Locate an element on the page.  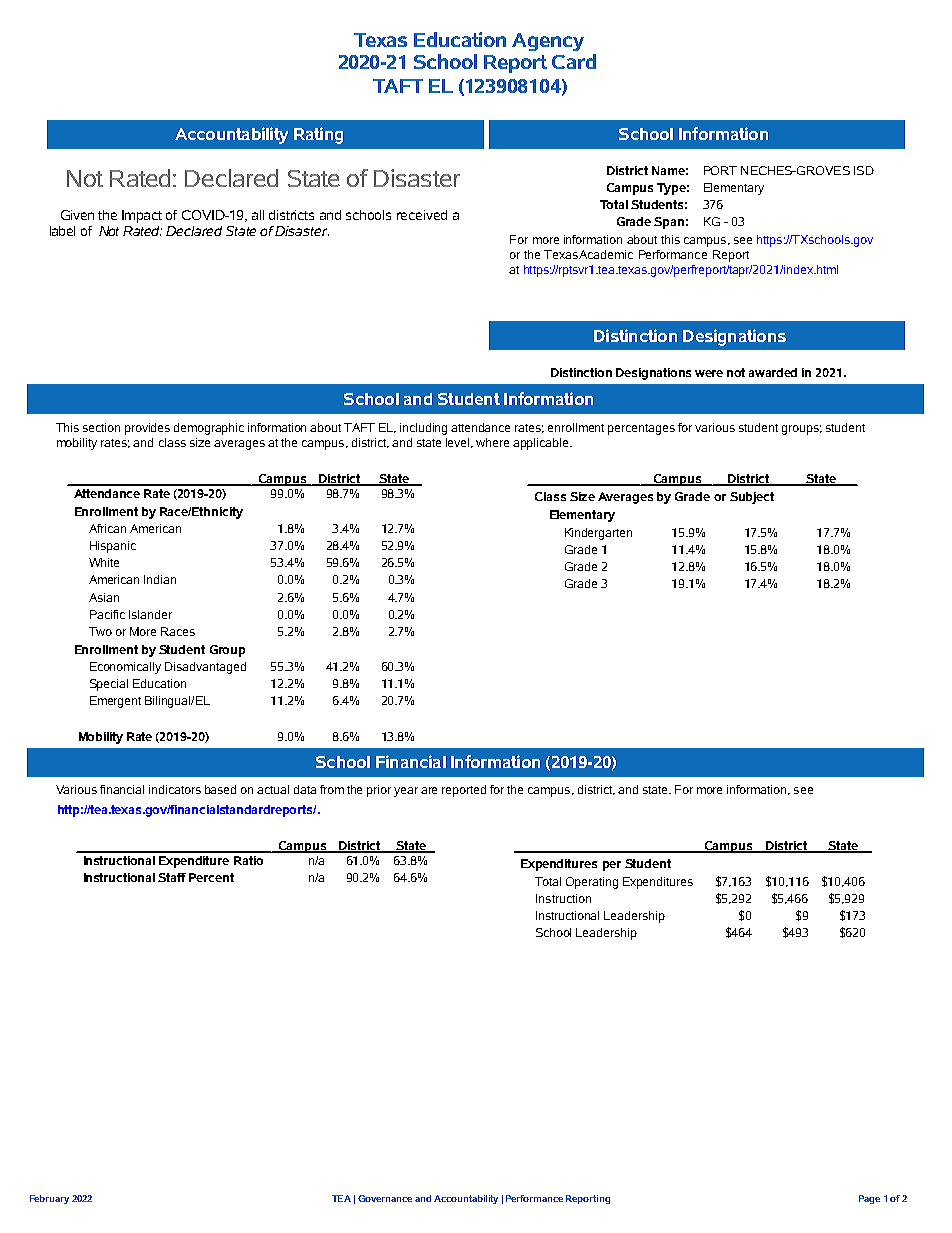
including is located at coordinates (423, 429).
